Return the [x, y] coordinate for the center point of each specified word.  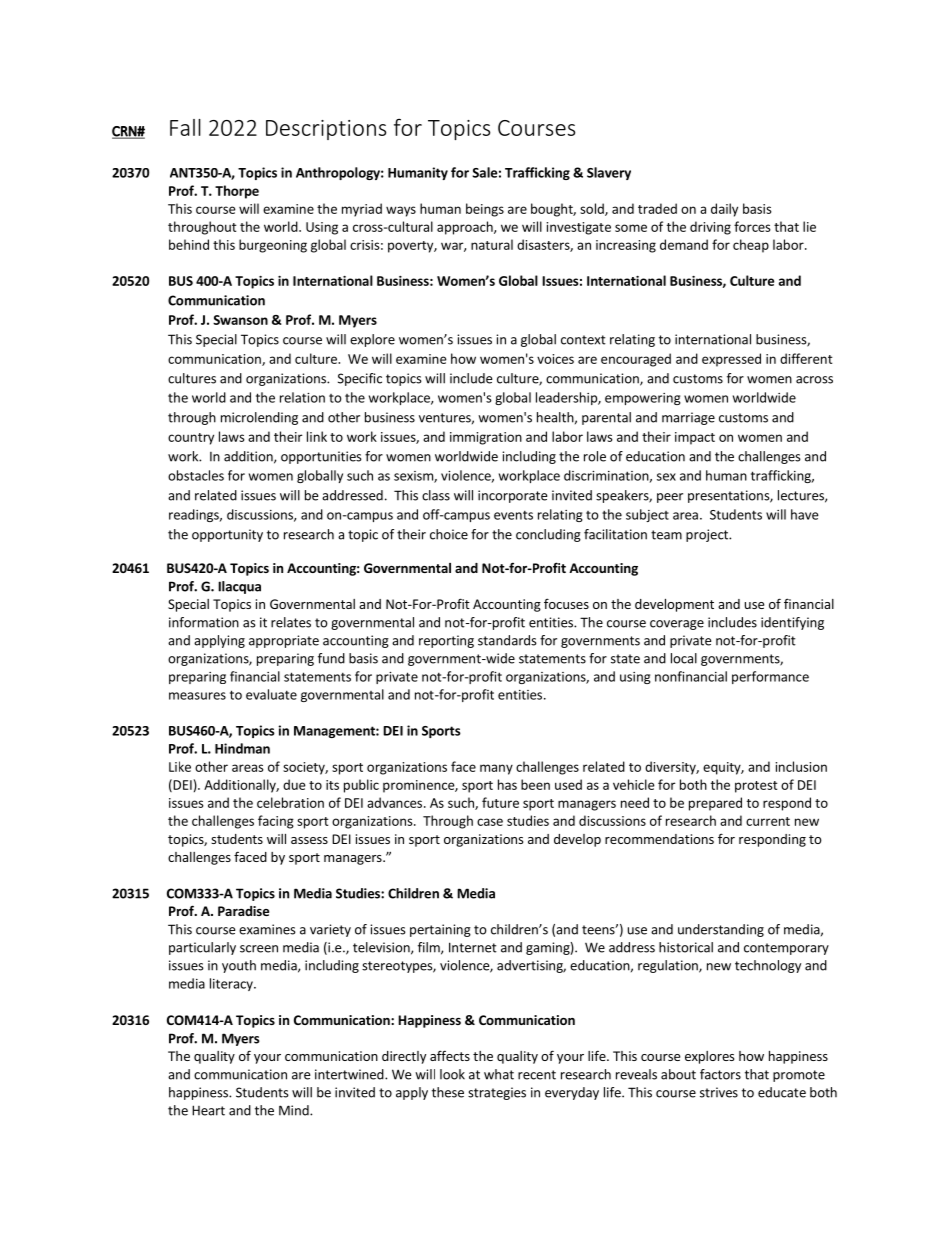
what [499, 1074]
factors [720, 1074]
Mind [295, 1110]
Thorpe [237, 192]
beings [485, 210]
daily [724, 210]
